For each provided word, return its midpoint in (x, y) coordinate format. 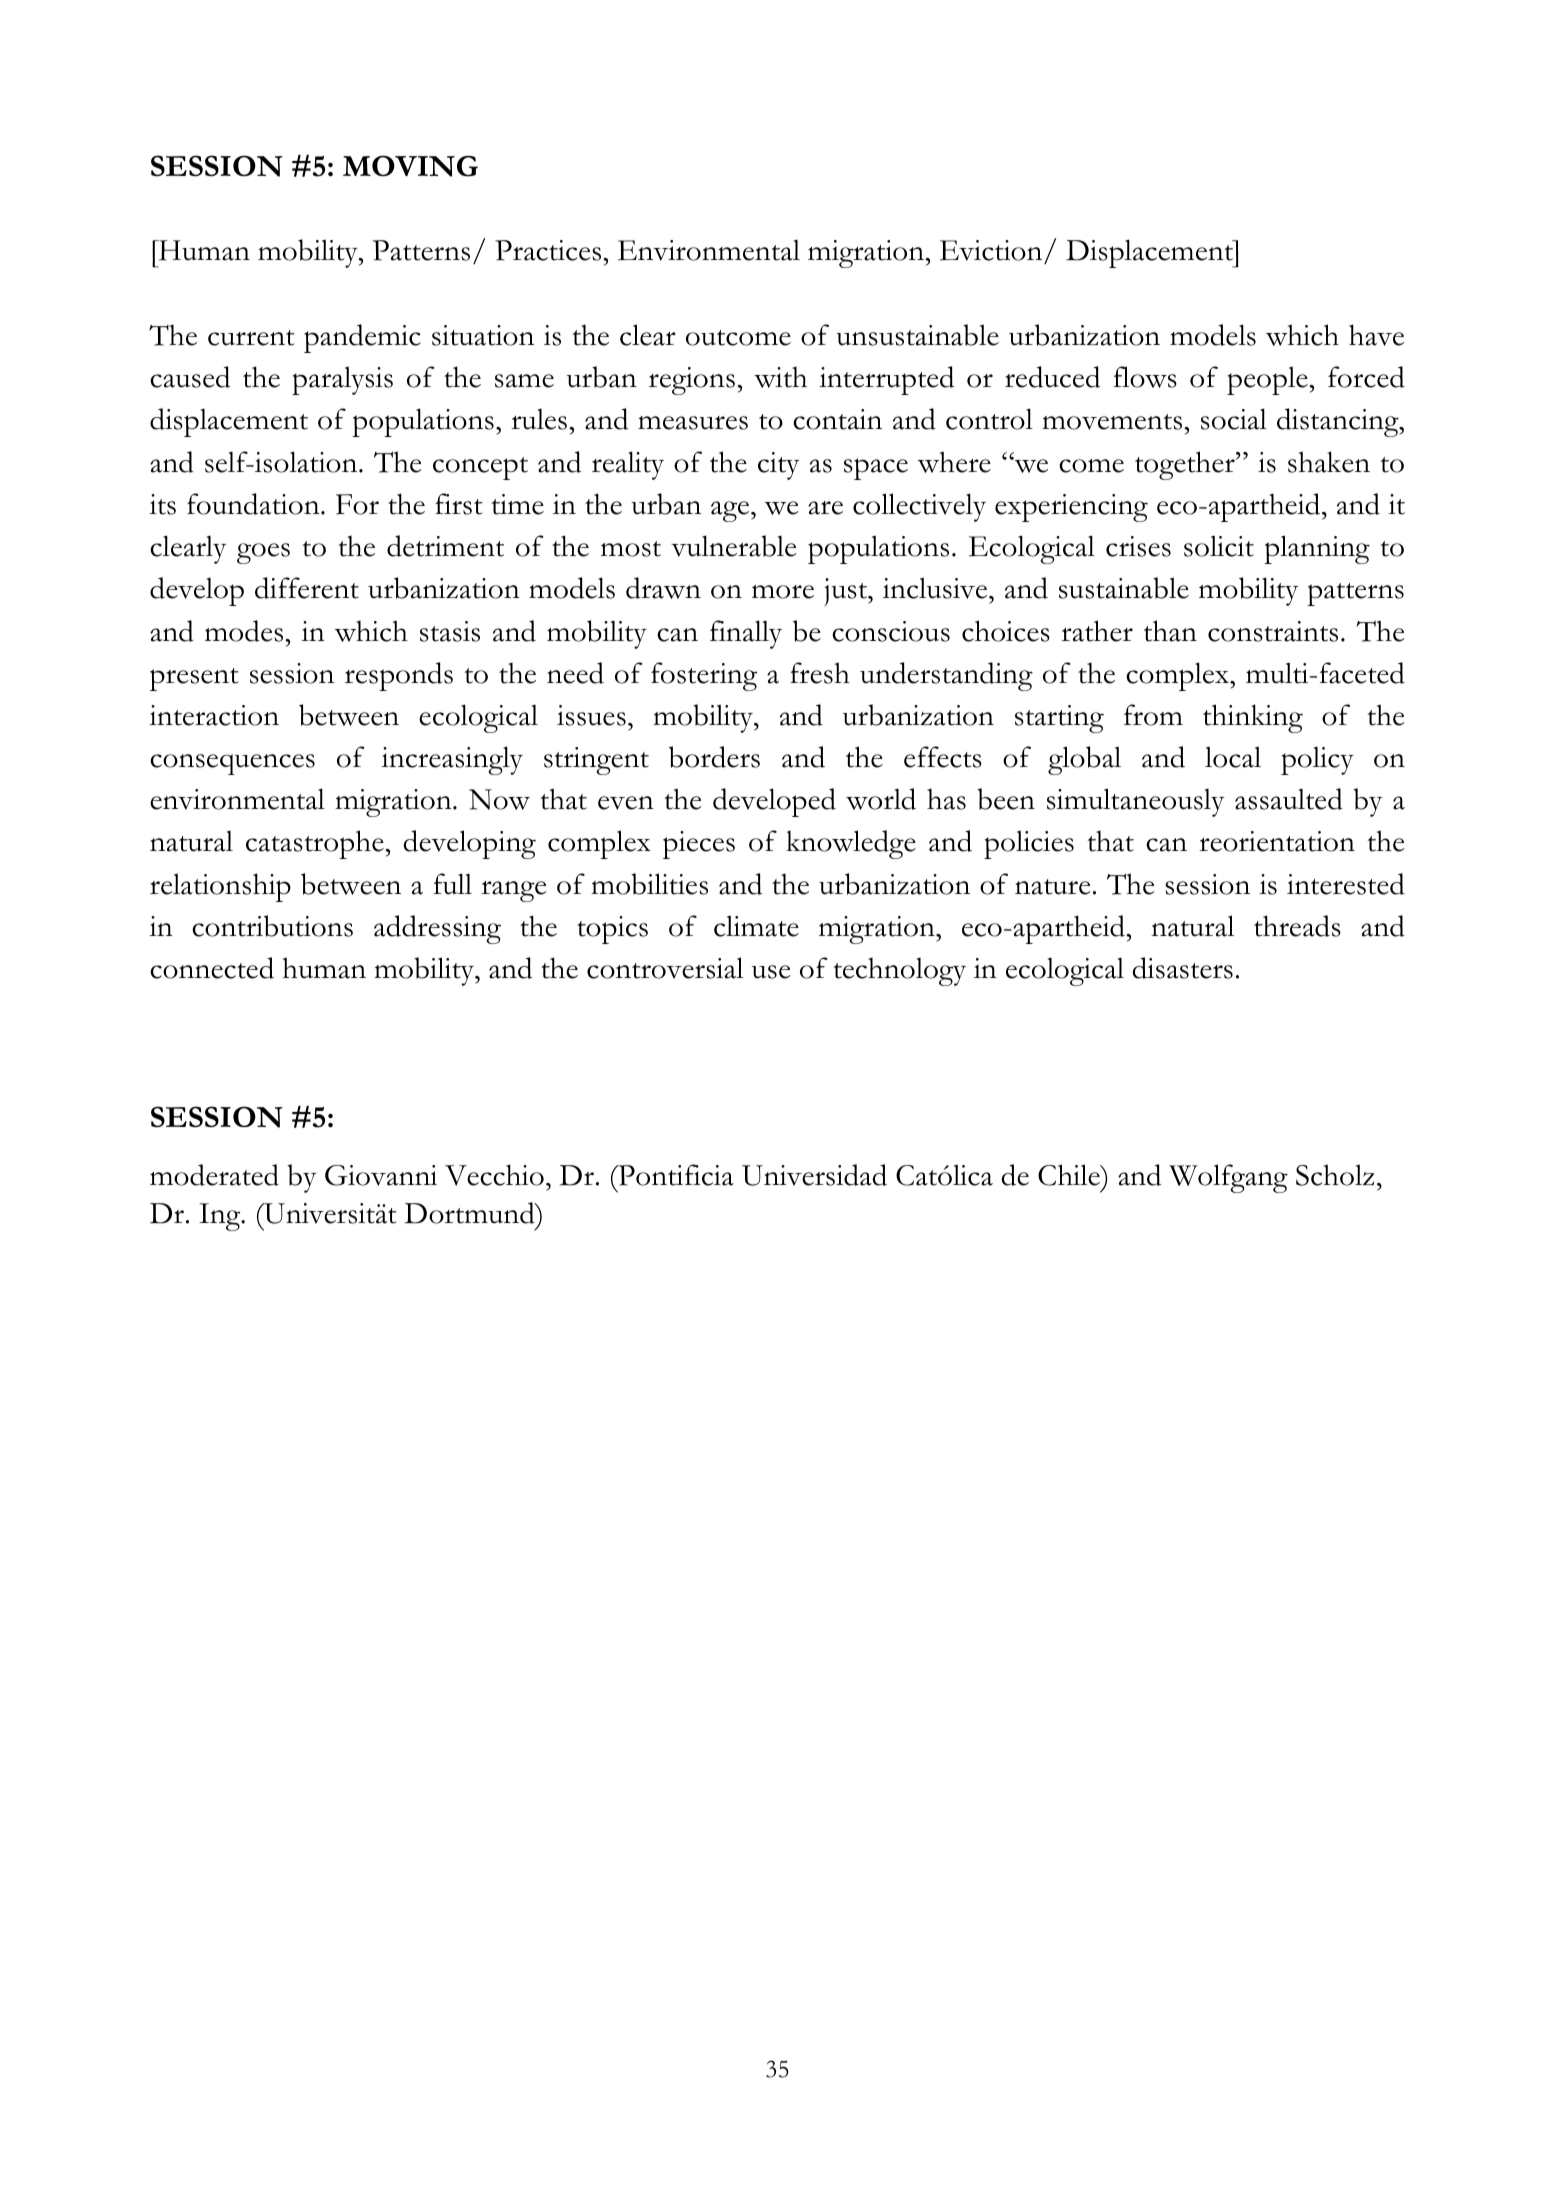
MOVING (410, 166)
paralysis (342, 380)
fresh (820, 673)
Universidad (814, 1175)
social (1234, 419)
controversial (665, 968)
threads (1297, 926)
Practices (548, 250)
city (779, 466)
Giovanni (381, 1175)
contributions (272, 926)
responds (399, 676)
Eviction (992, 252)
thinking (1253, 718)
